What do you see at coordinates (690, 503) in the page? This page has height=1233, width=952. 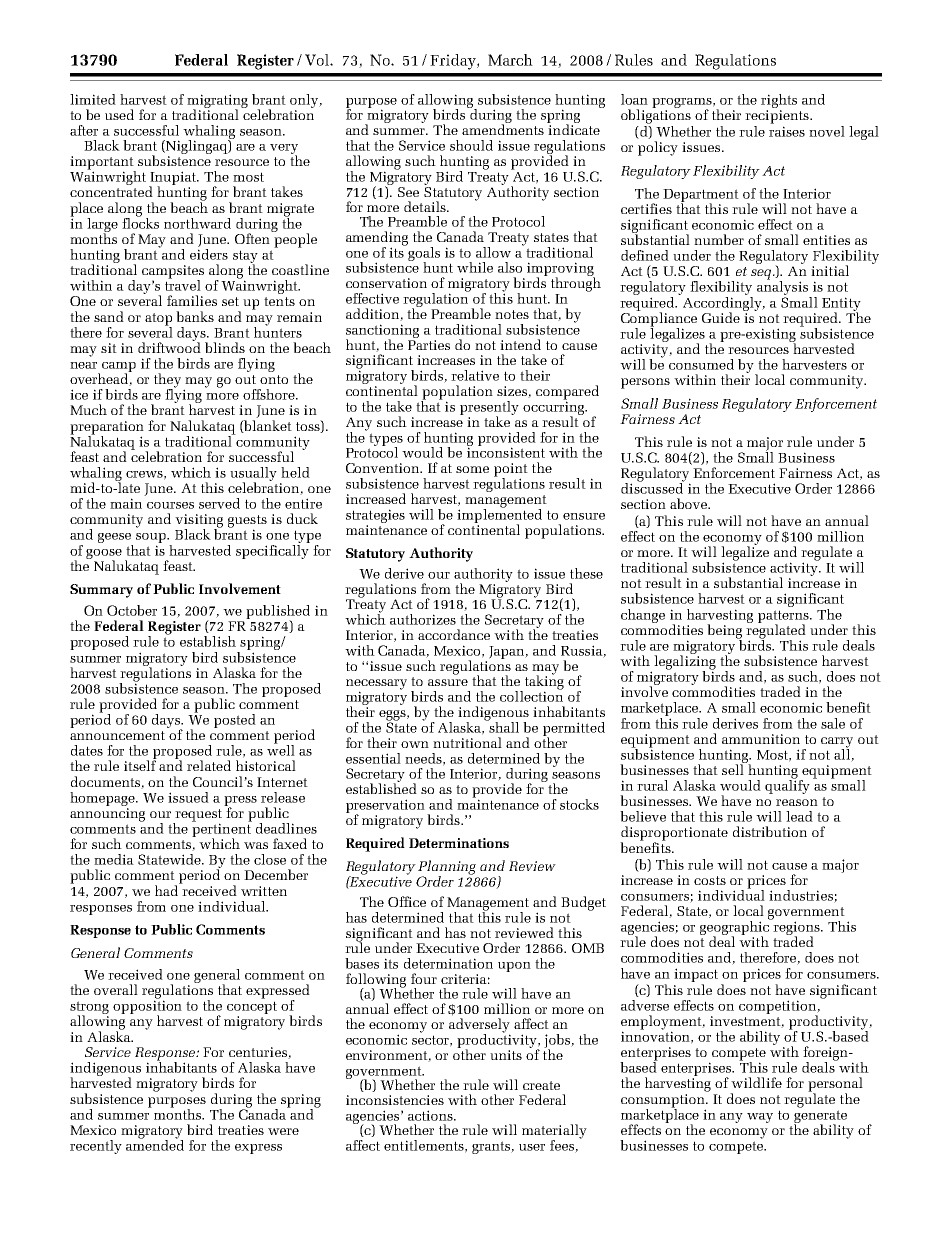 I see `above` at bounding box center [690, 503].
